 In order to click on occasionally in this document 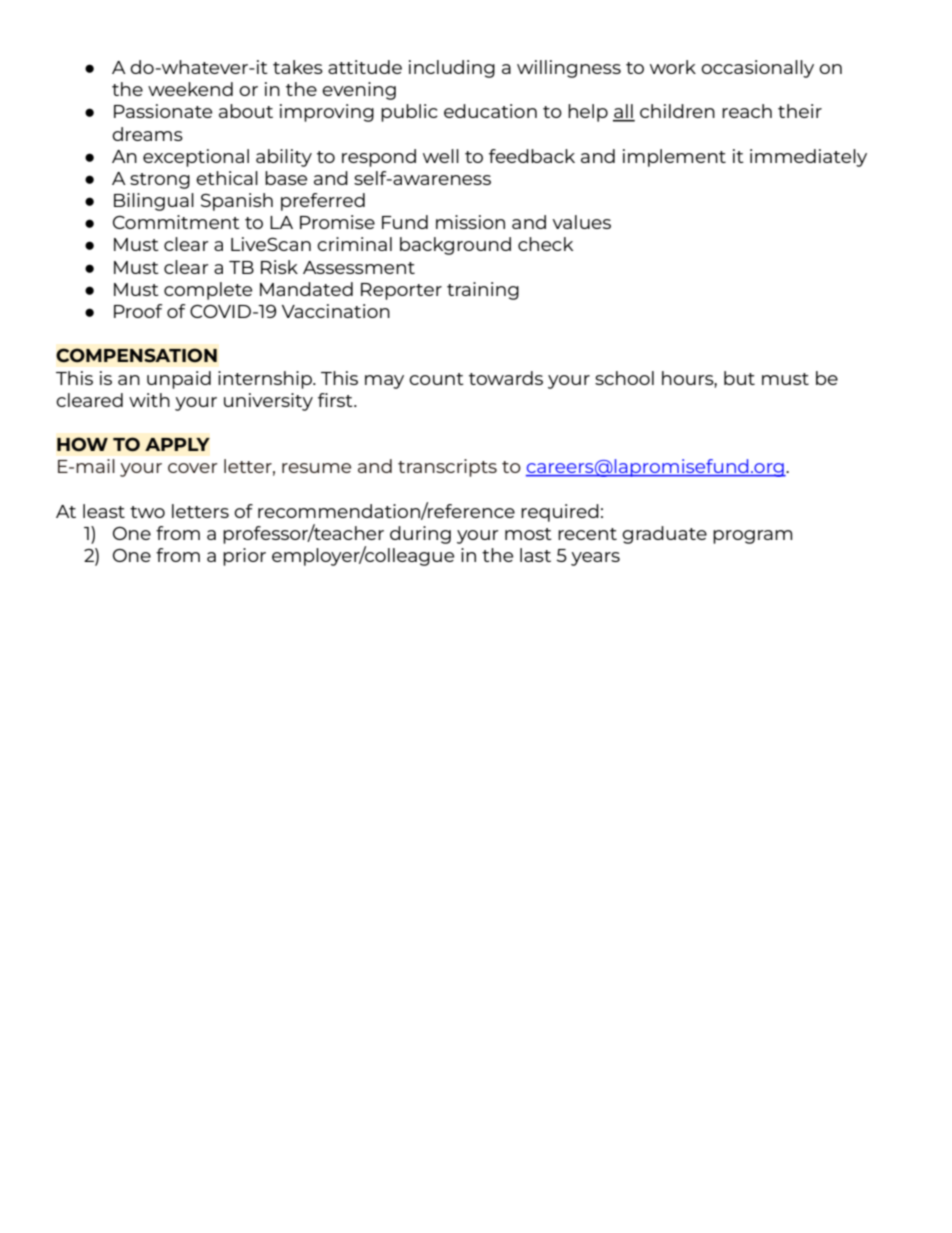, I will do `click(757, 69)`.
